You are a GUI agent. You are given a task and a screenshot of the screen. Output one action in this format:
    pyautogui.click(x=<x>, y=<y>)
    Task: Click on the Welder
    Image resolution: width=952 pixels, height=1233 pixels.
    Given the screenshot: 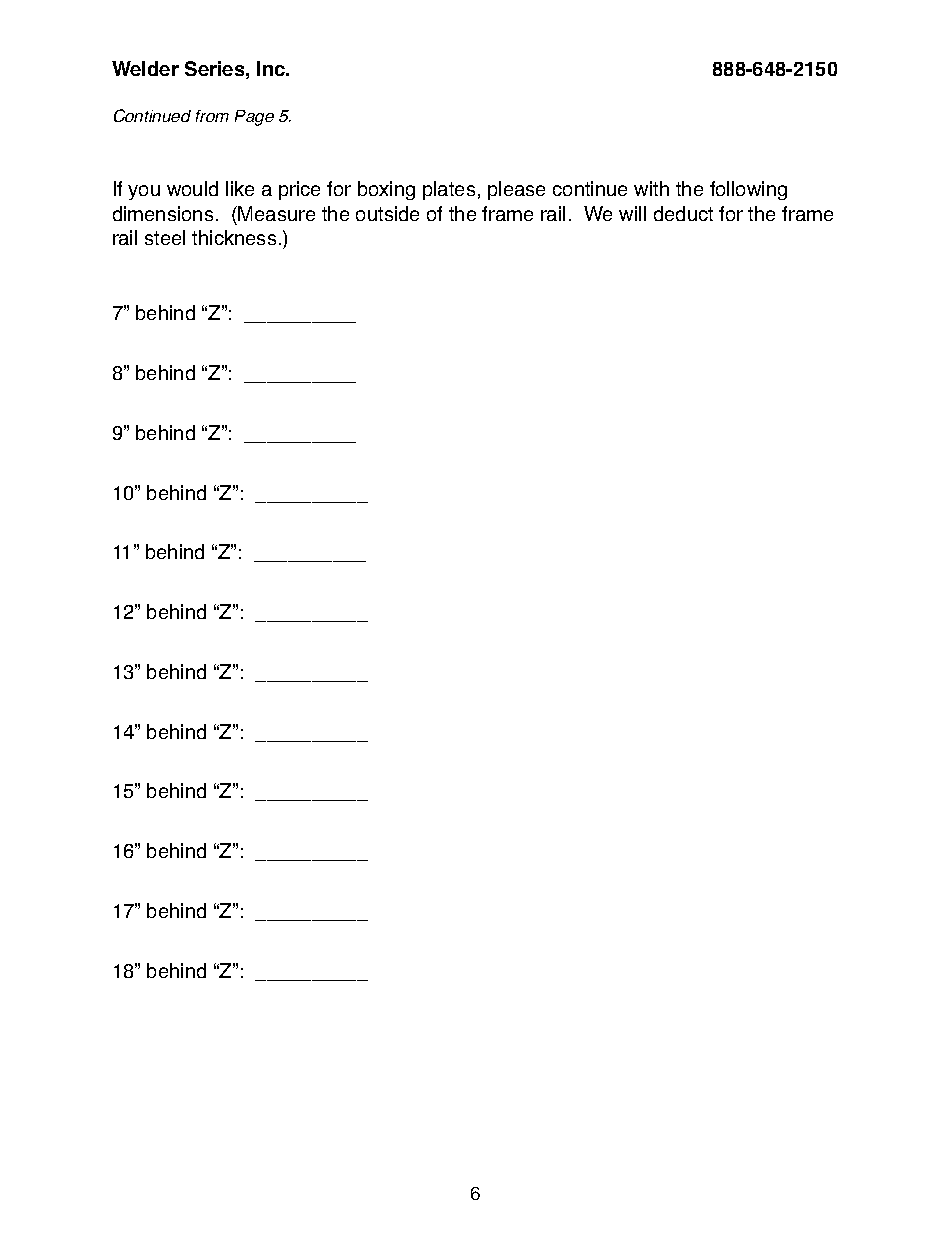 What is the action you would take?
    pyautogui.click(x=145, y=68)
